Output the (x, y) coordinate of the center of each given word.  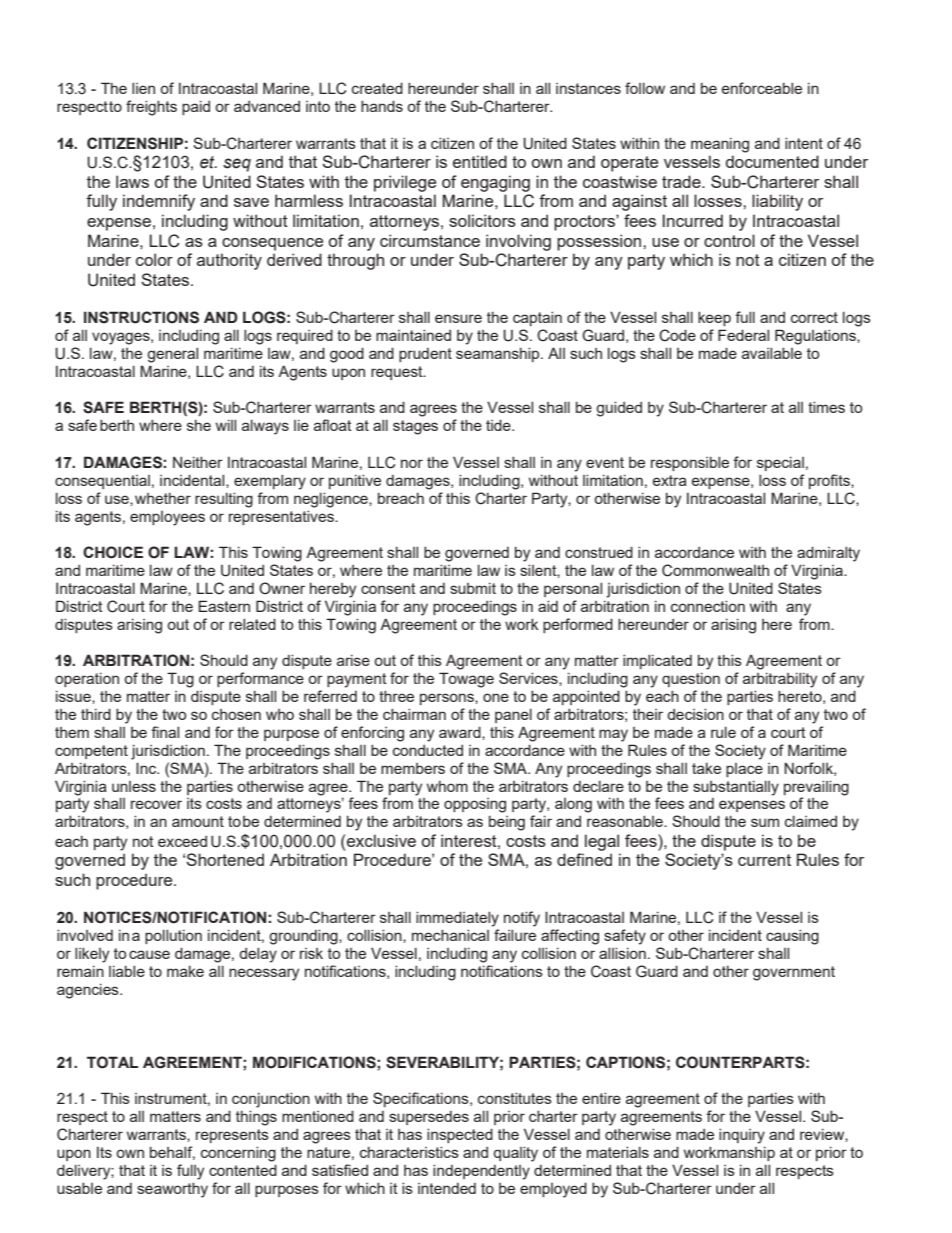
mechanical (450, 935)
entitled (480, 161)
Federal (743, 335)
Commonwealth (715, 570)
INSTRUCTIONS (141, 317)
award (461, 732)
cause (149, 954)
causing (792, 937)
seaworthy (172, 1190)
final (165, 732)
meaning (720, 145)
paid (196, 107)
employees (167, 518)
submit (473, 588)
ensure (458, 318)
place (744, 770)
